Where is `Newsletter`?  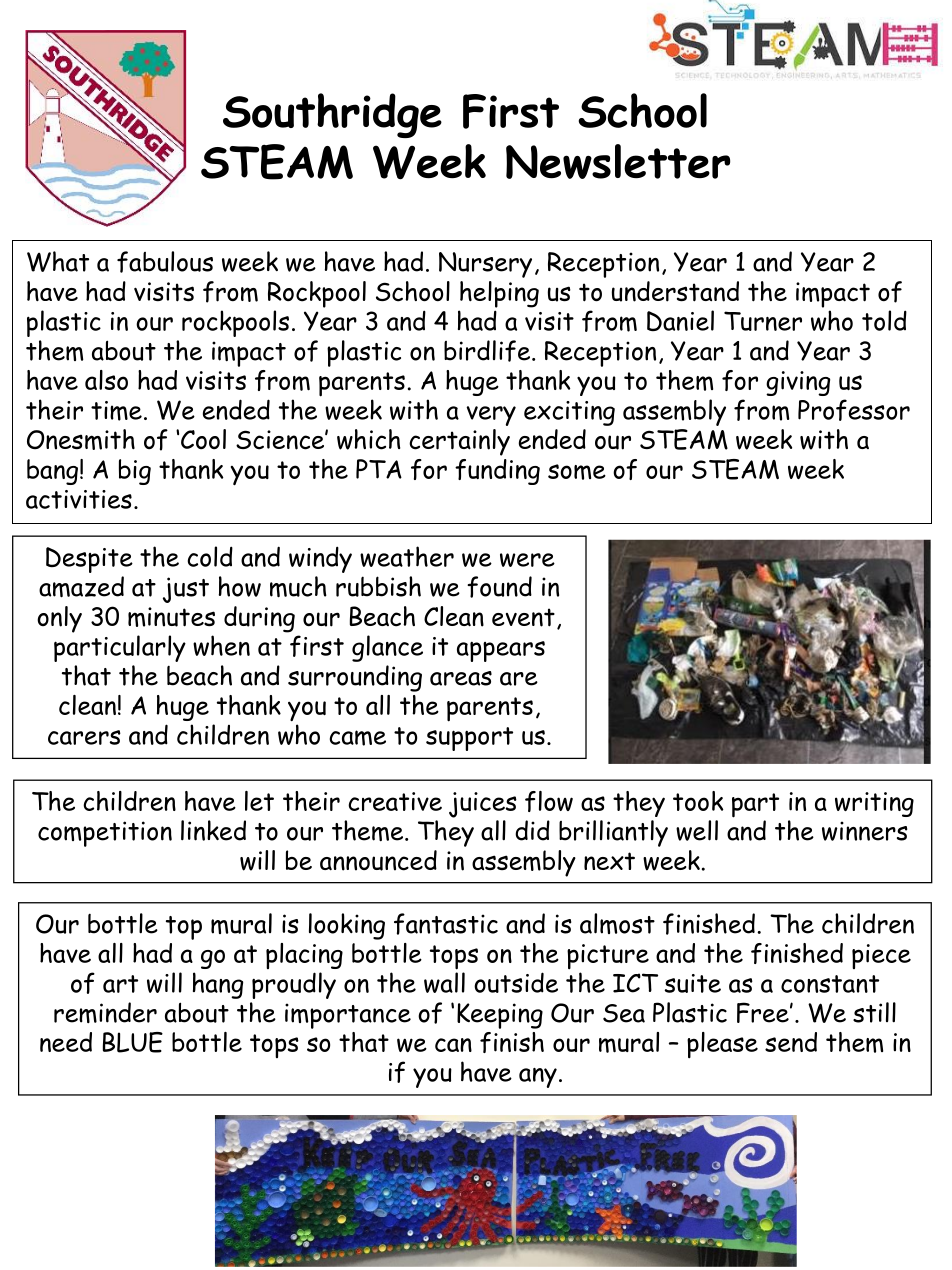 Newsletter is located at coordinates (618, 161).
